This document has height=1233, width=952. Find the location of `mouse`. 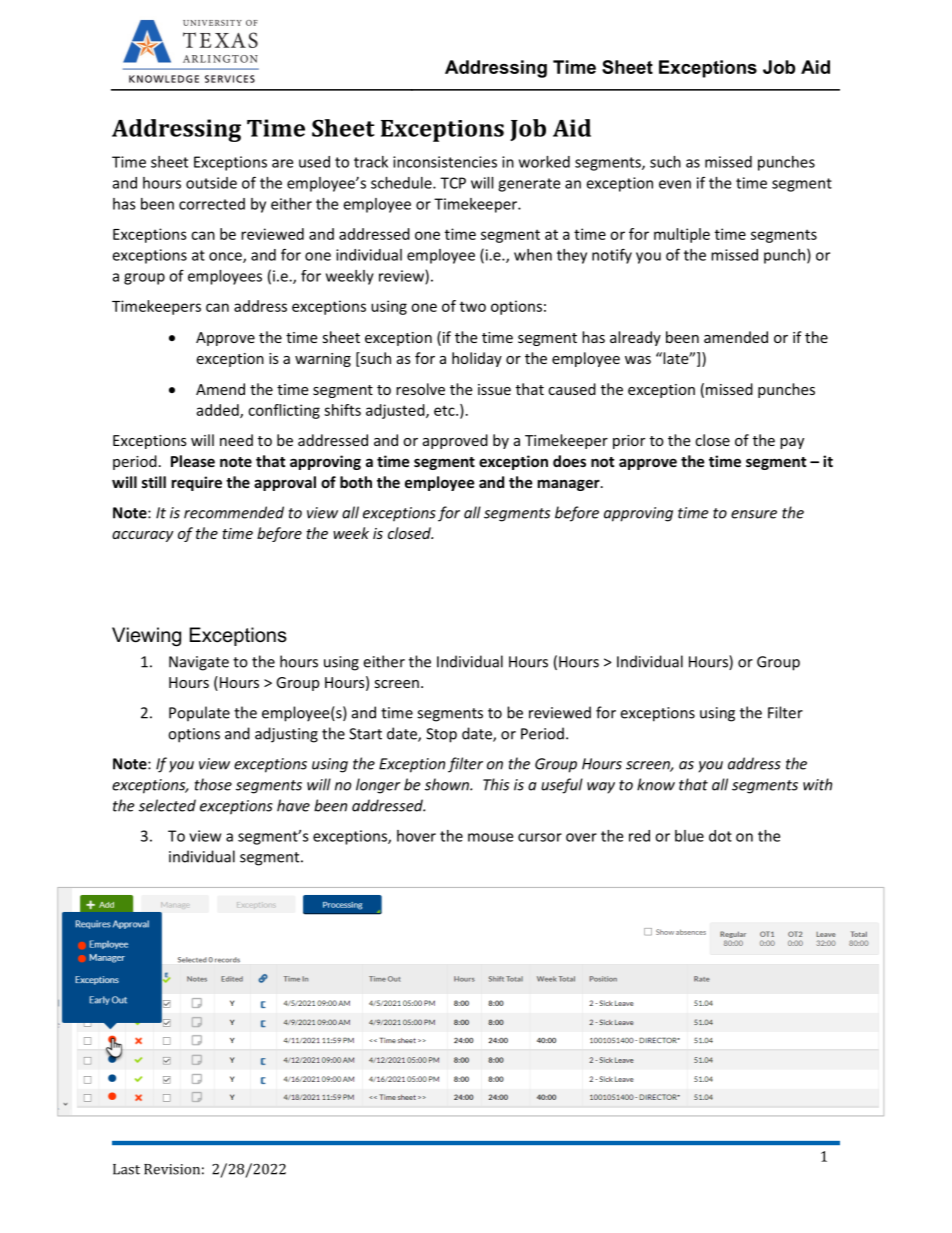

mouse is located at coordinates (490, 837).
